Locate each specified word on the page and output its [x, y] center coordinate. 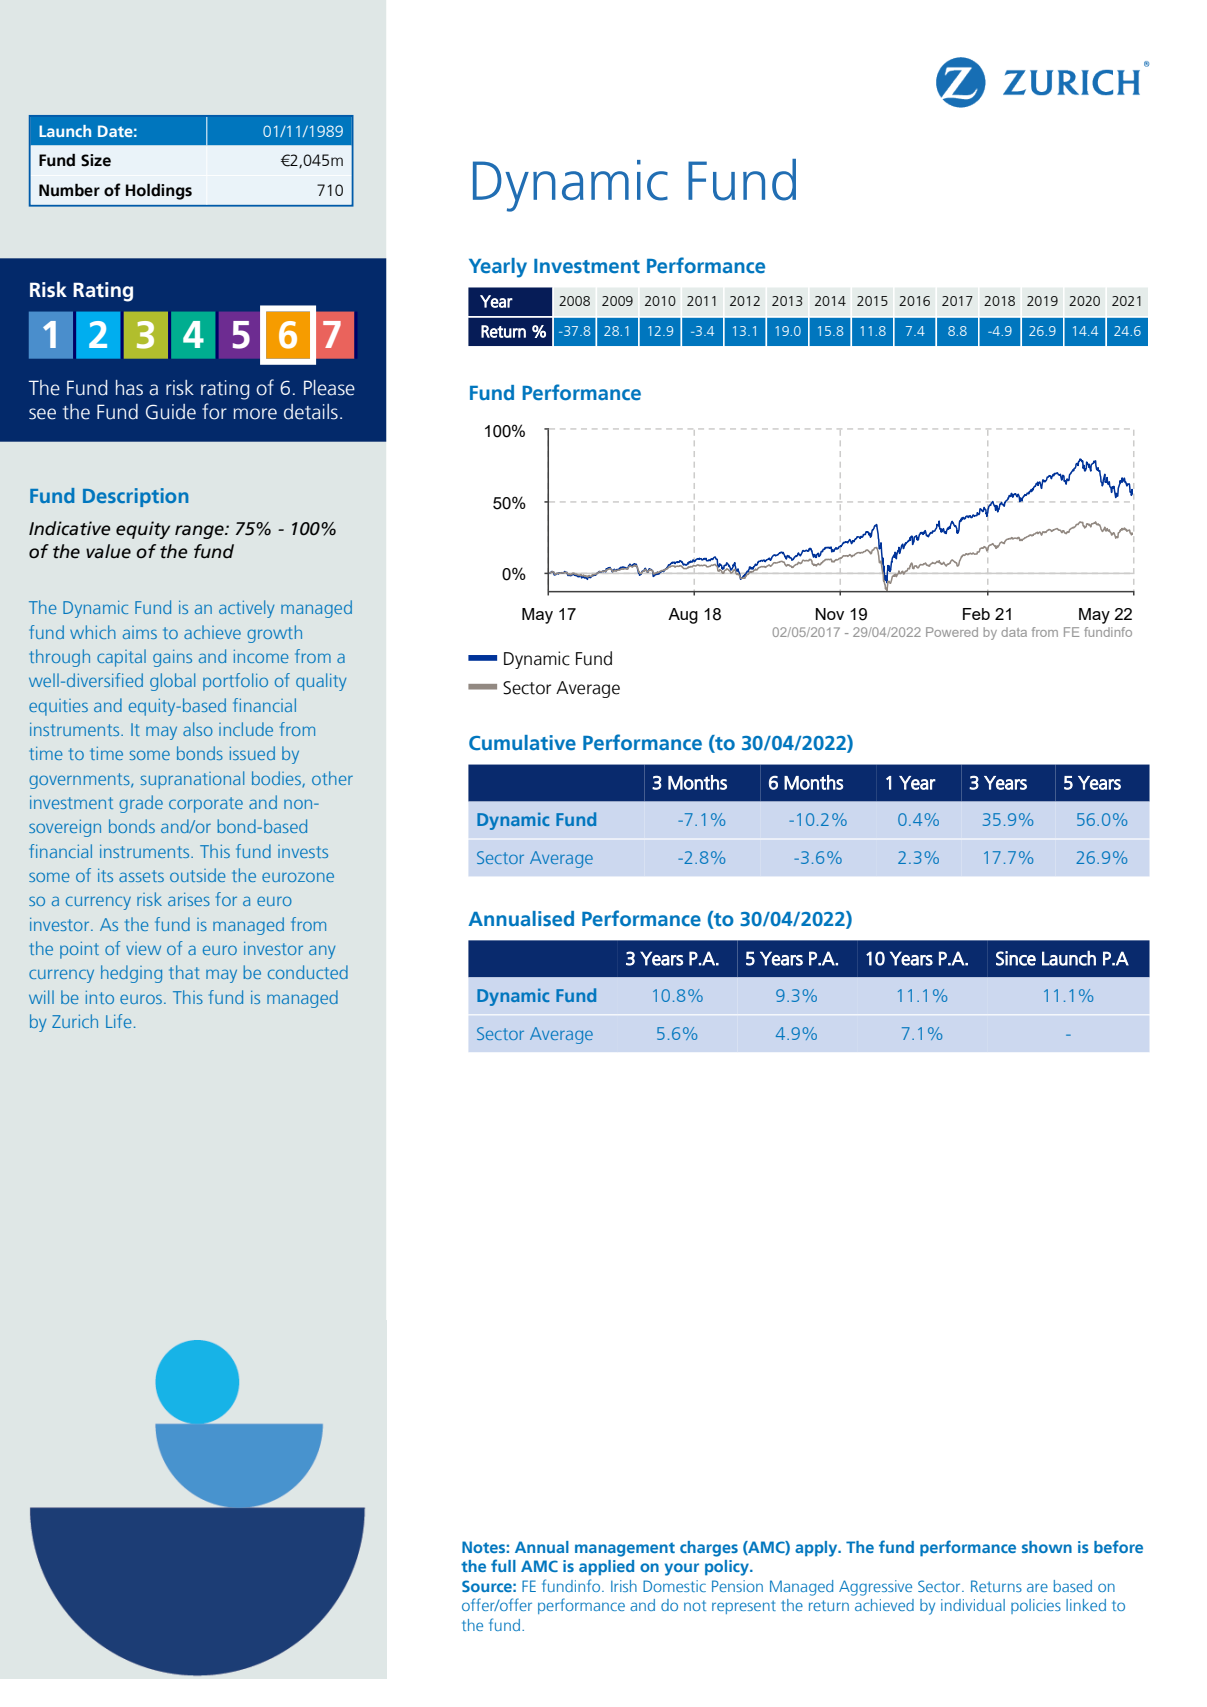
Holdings [159, 192]
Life [118, 1021]
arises [189, 899]
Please [329, 388]
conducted [308, 972]
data [1014, 632]
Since [1016, 958]
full [503, 1565]
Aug [683, 616]
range [200, 532]
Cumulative [522, 743]
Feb [976, 614]
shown [1047, 1547]
